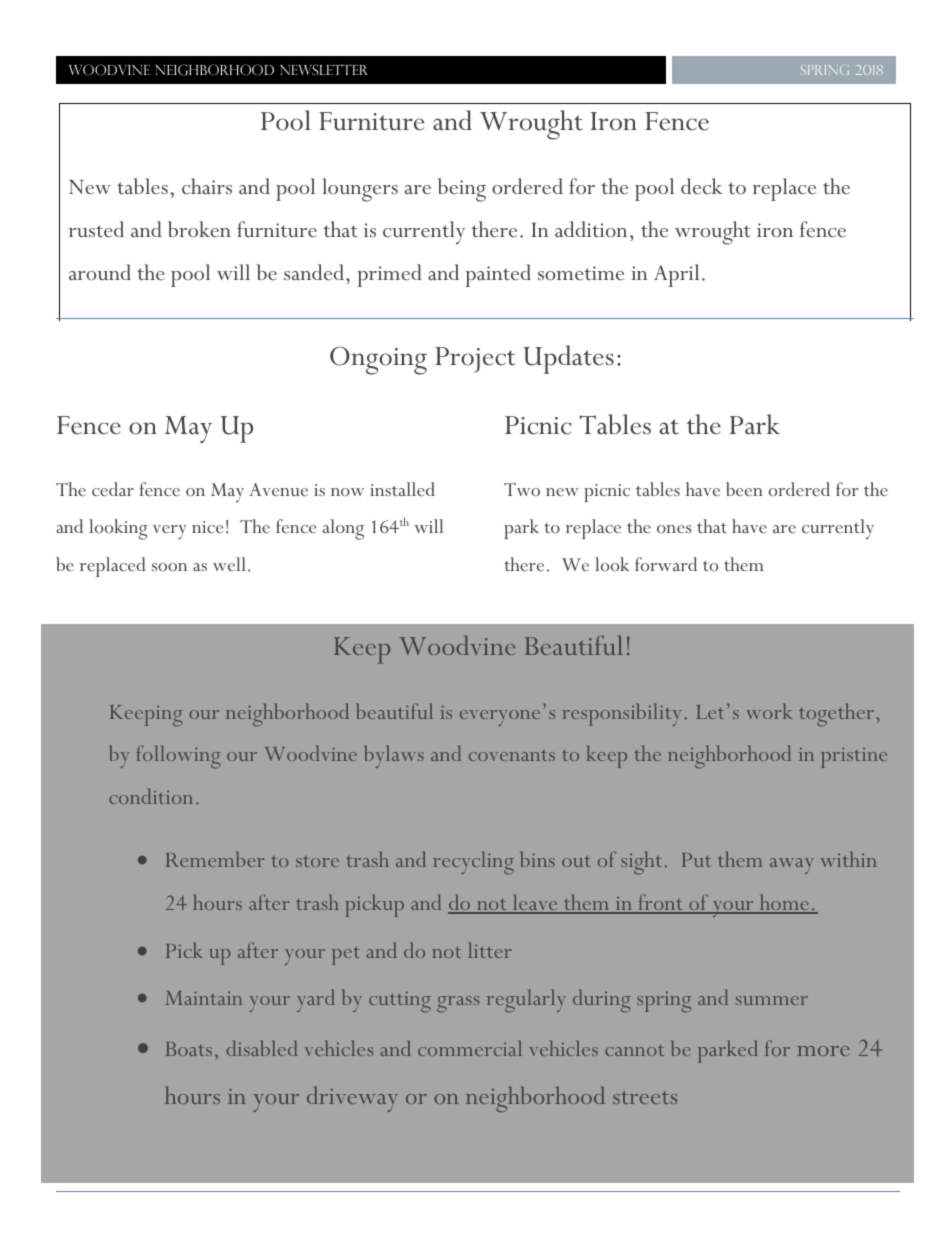 This screenshot has height=1233, width=952. I want to click on being, so click(462, 190).
